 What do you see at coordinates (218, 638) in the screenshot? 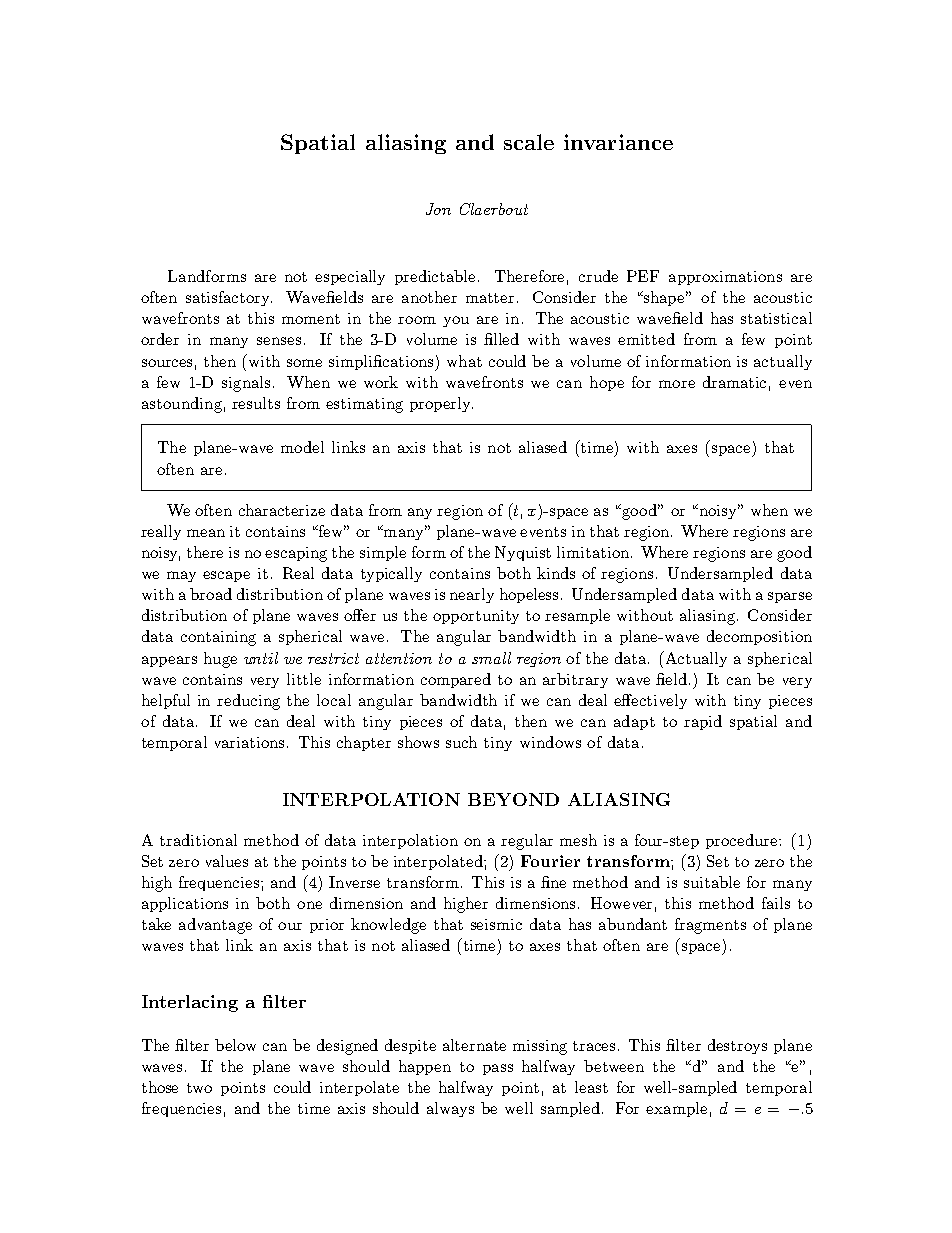
I see `containing` at bounding box center [218, 638].
